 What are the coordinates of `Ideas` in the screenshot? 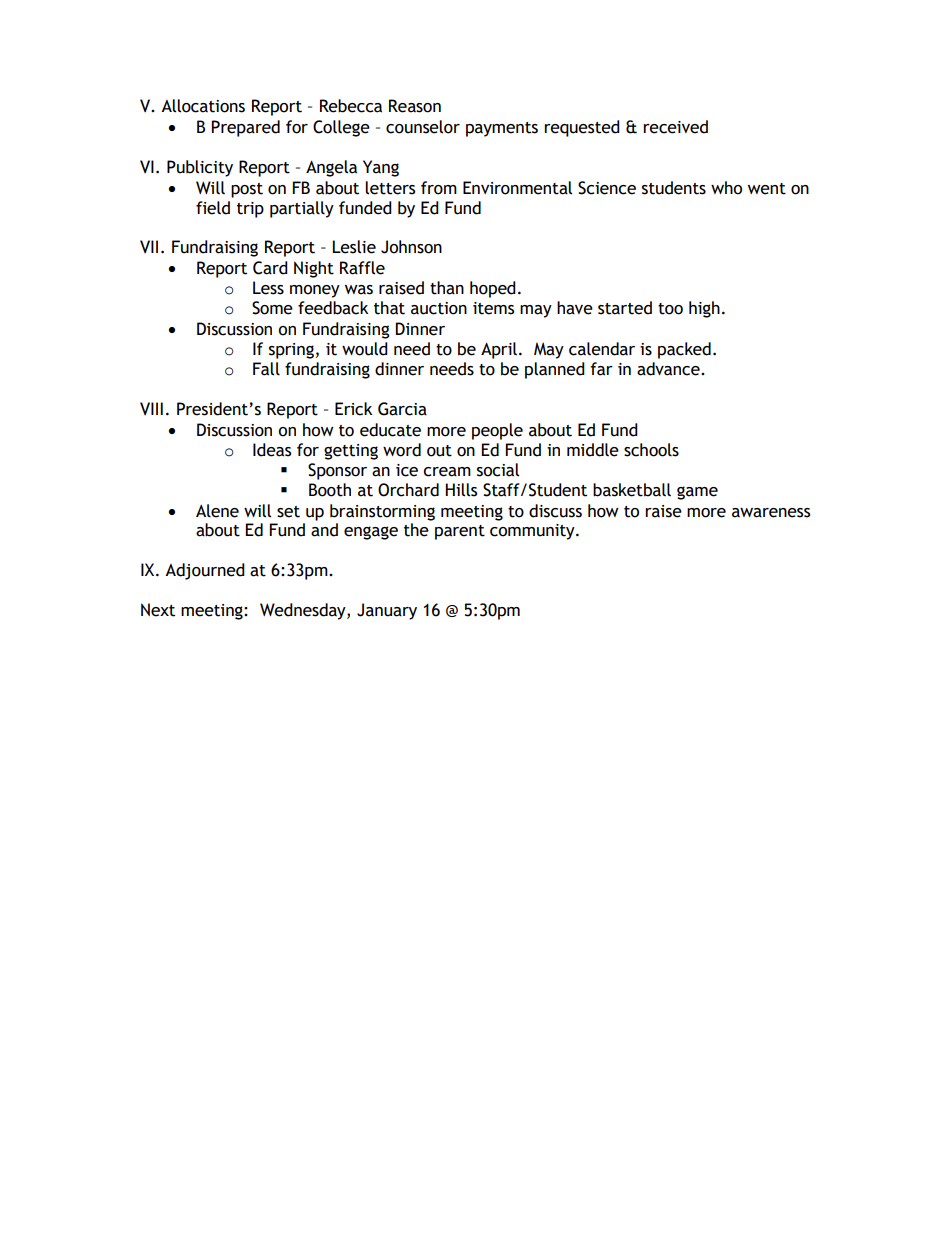 It's located at (272, 450).
